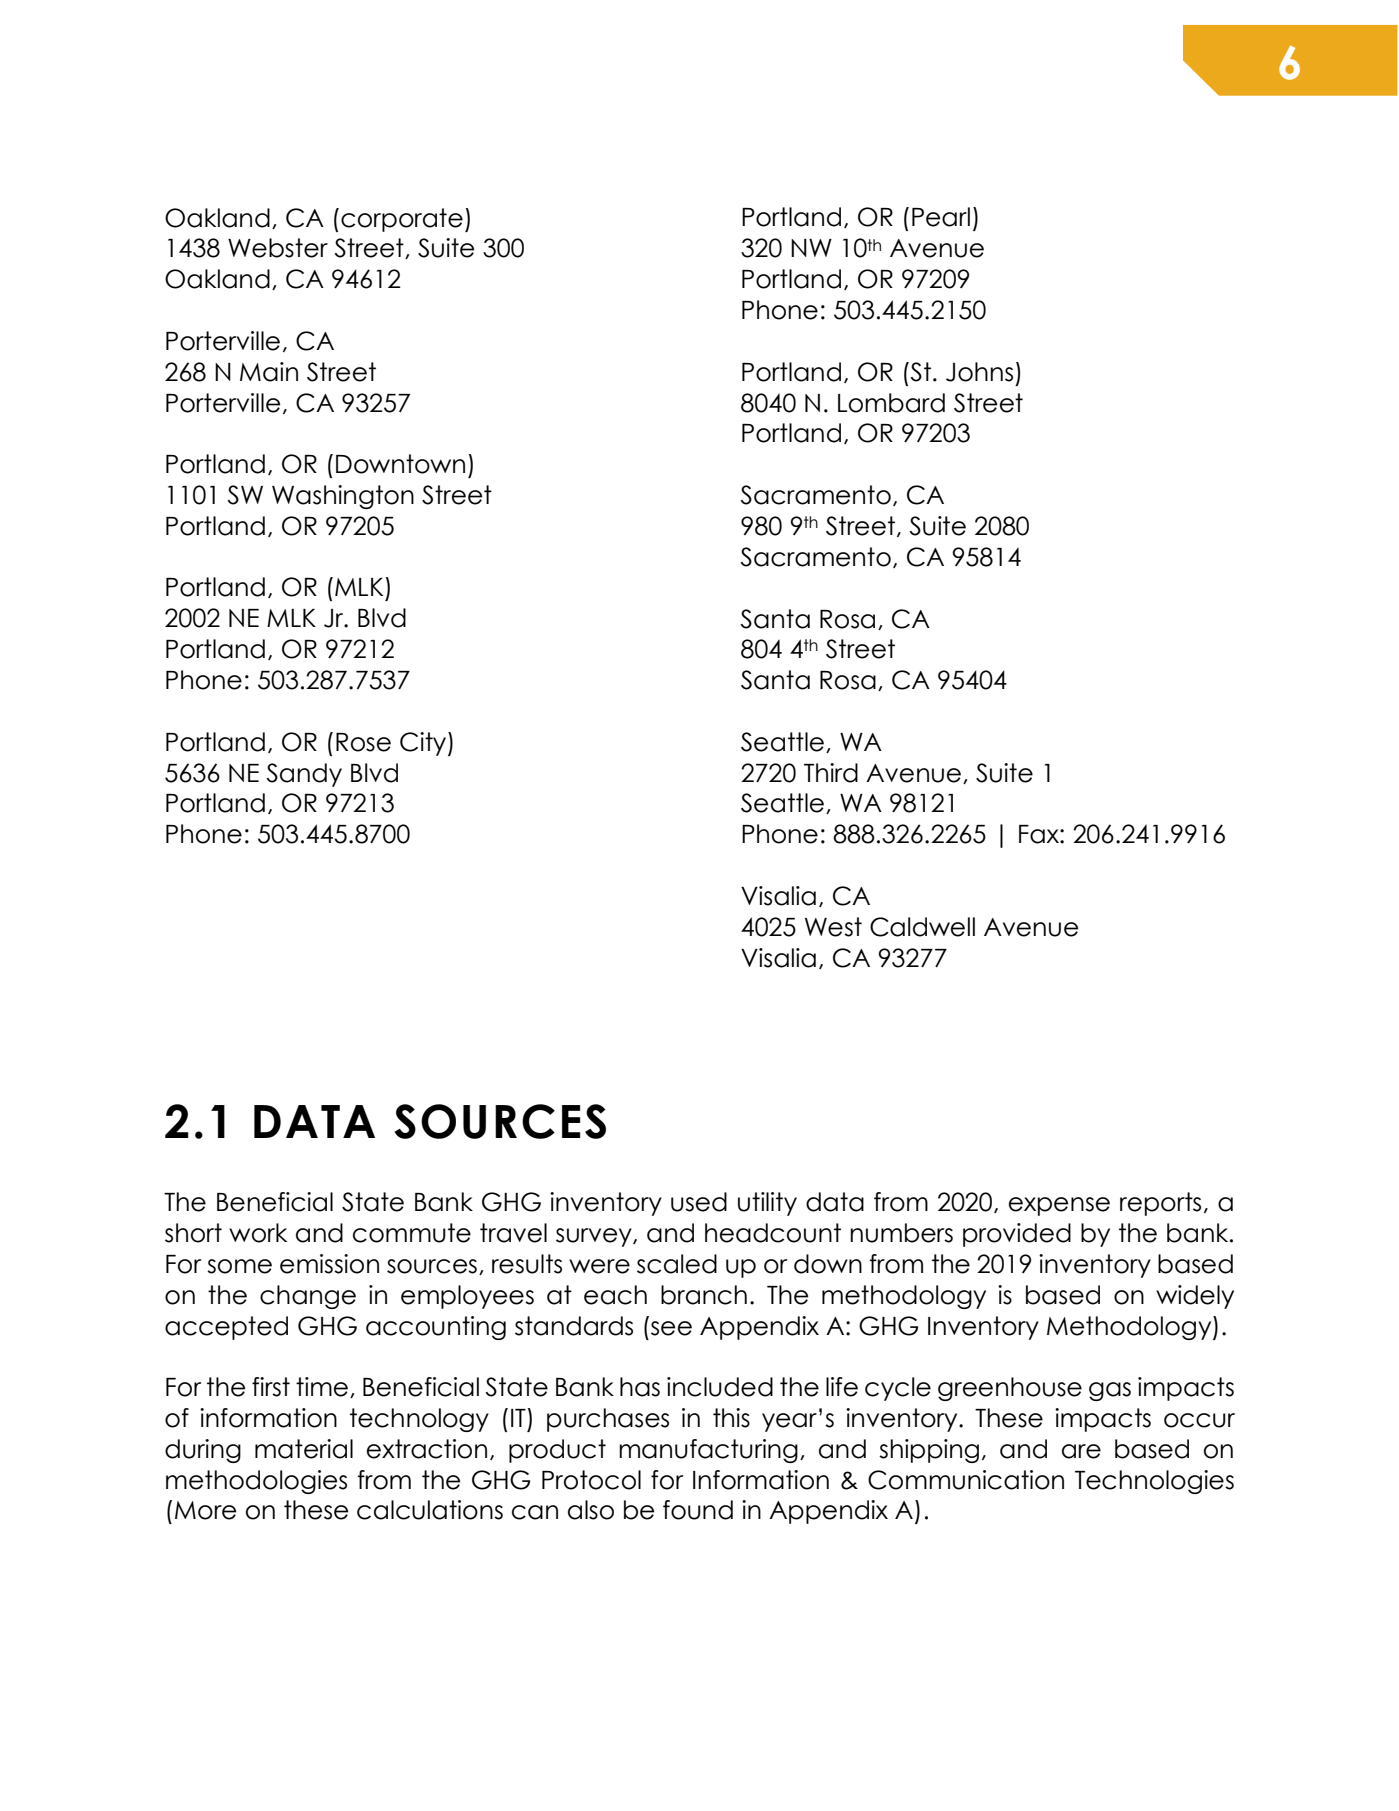 The image size is (1399, 1811). Describe the element at coordinates (304, 1449) in the page. I see `material` at that location.
